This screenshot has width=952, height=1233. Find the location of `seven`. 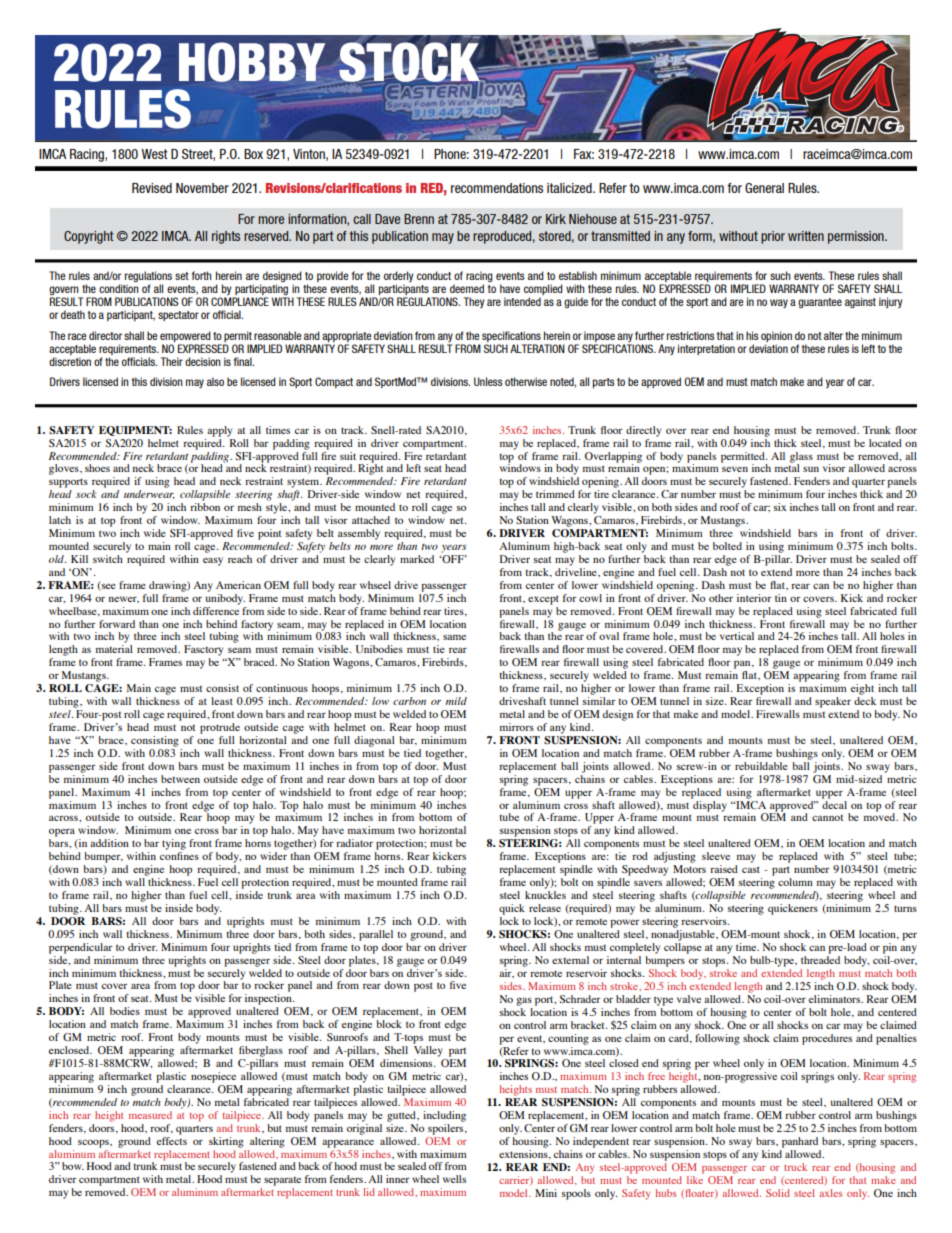

seven is located at coordinates (735, 469).
